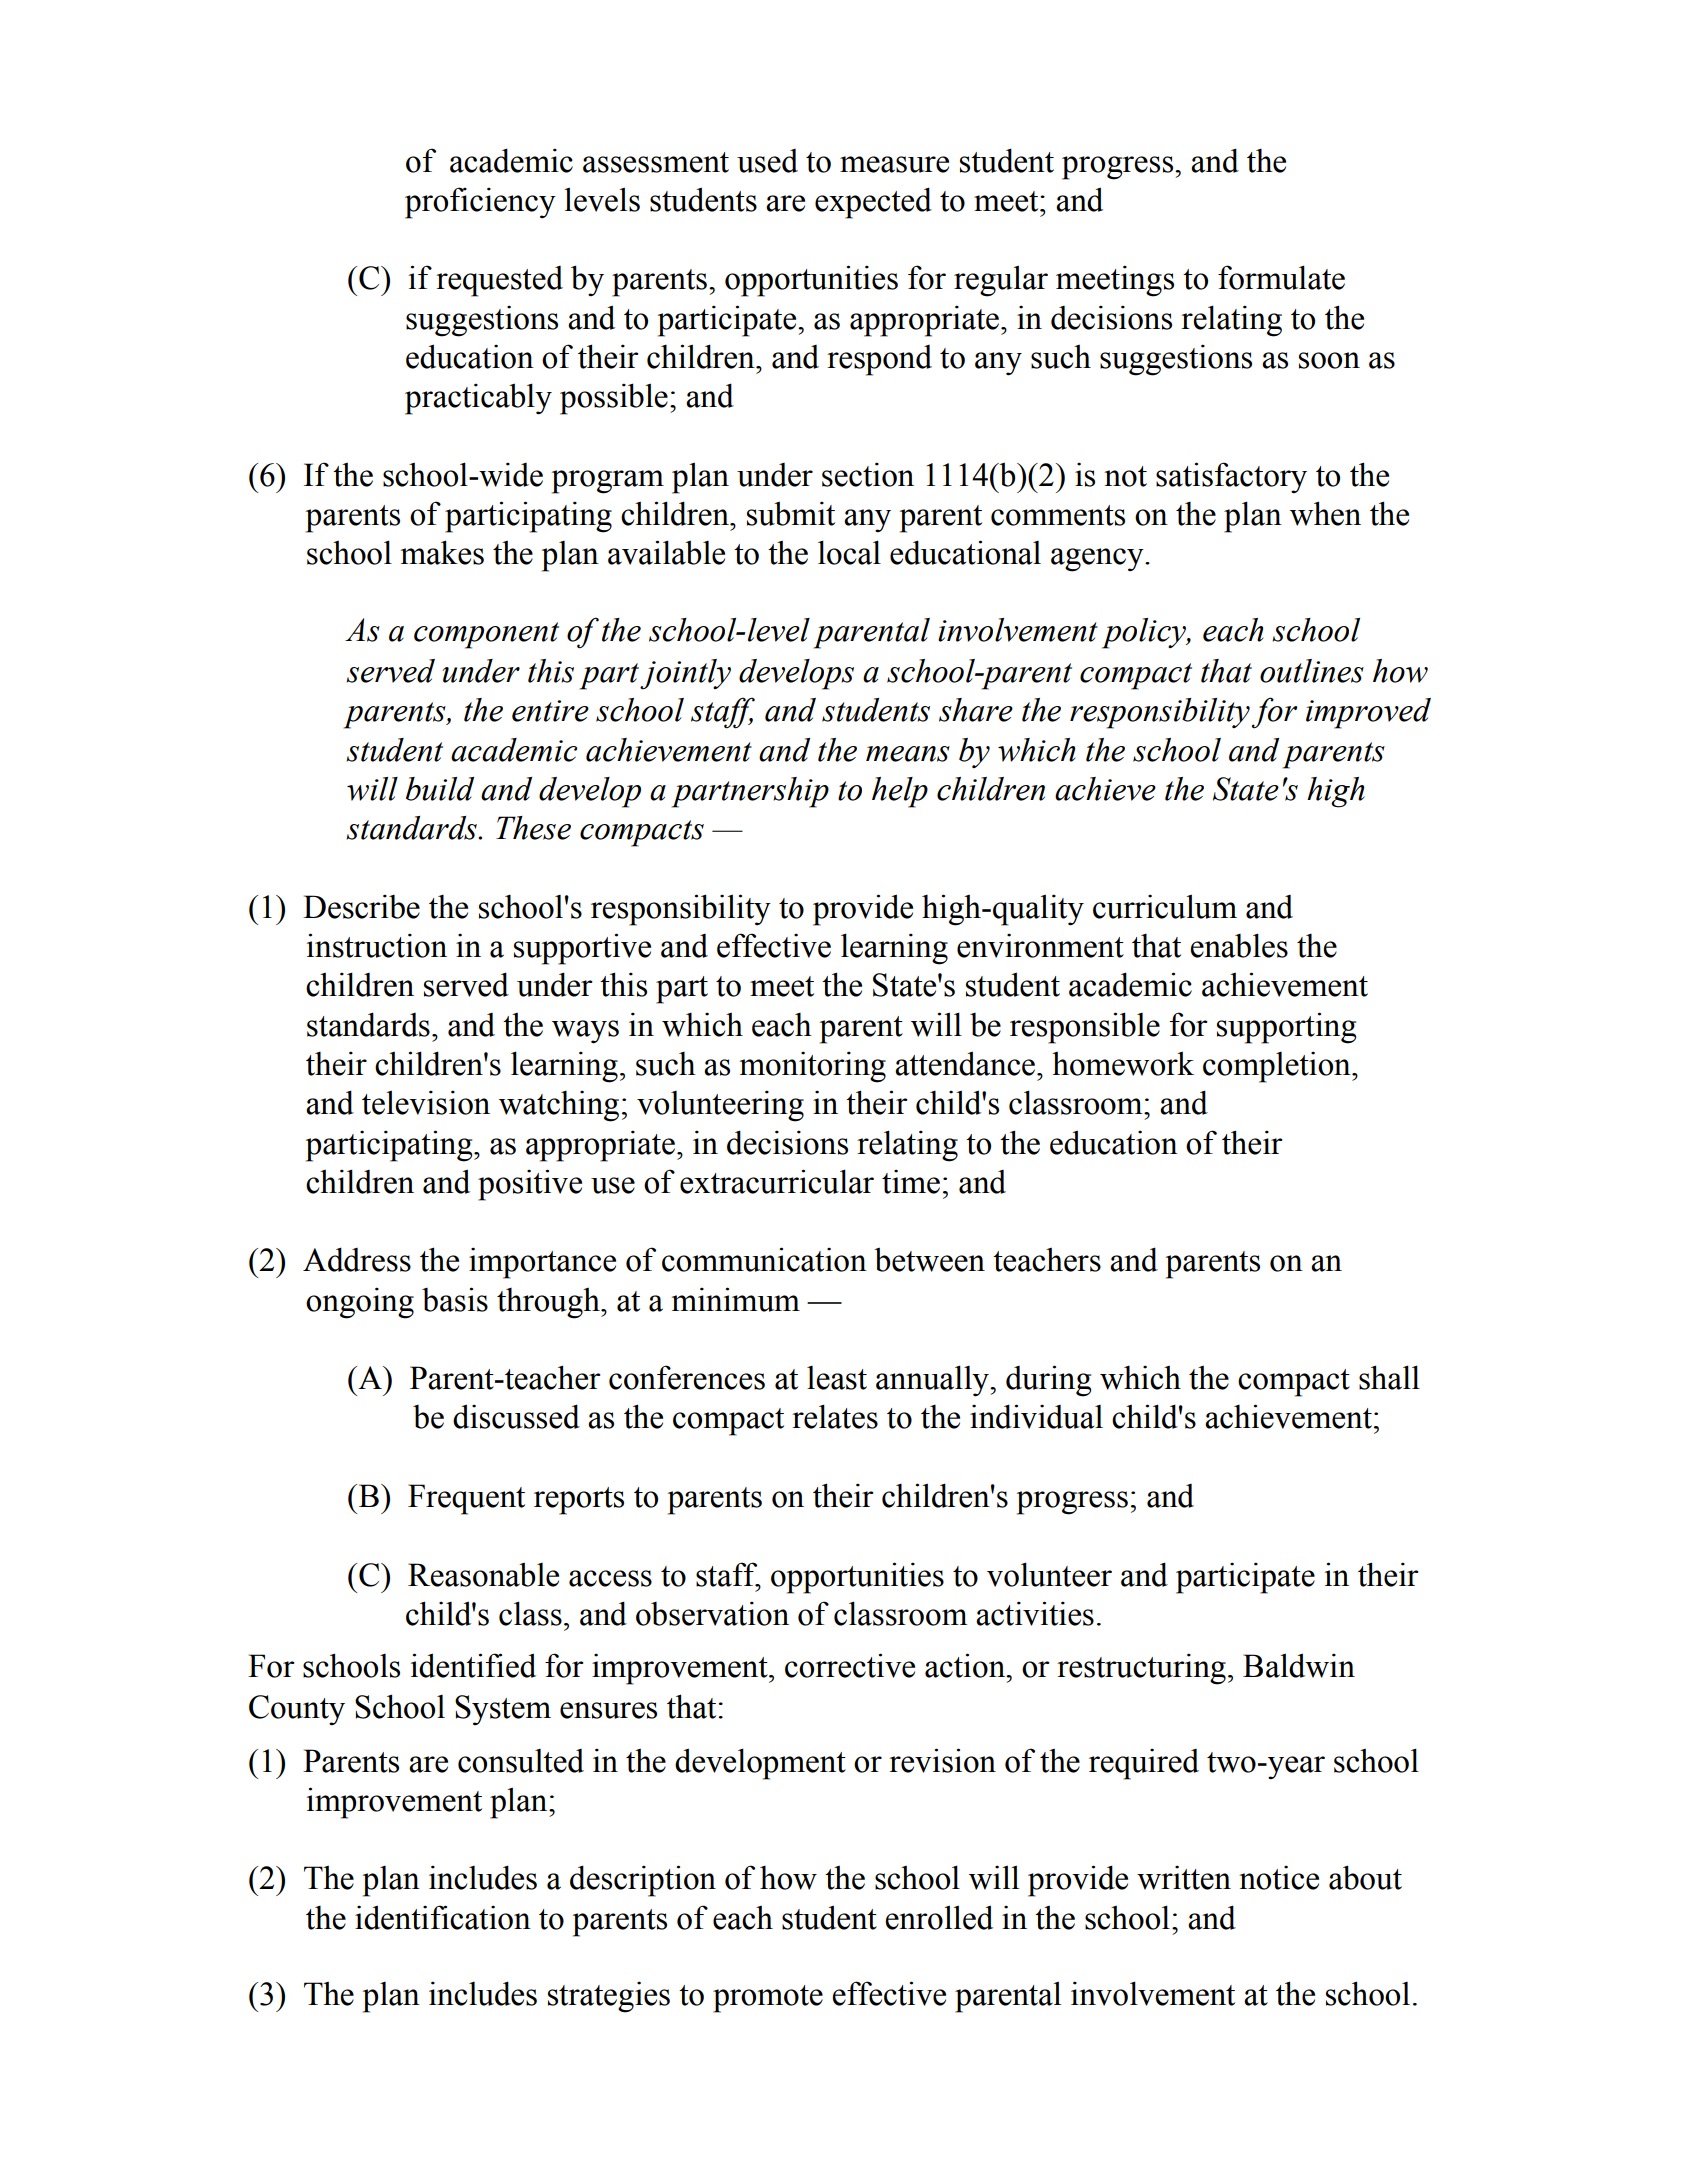  Describe the element at coordinates (440, 789) in the image. I see `build` at that location.
